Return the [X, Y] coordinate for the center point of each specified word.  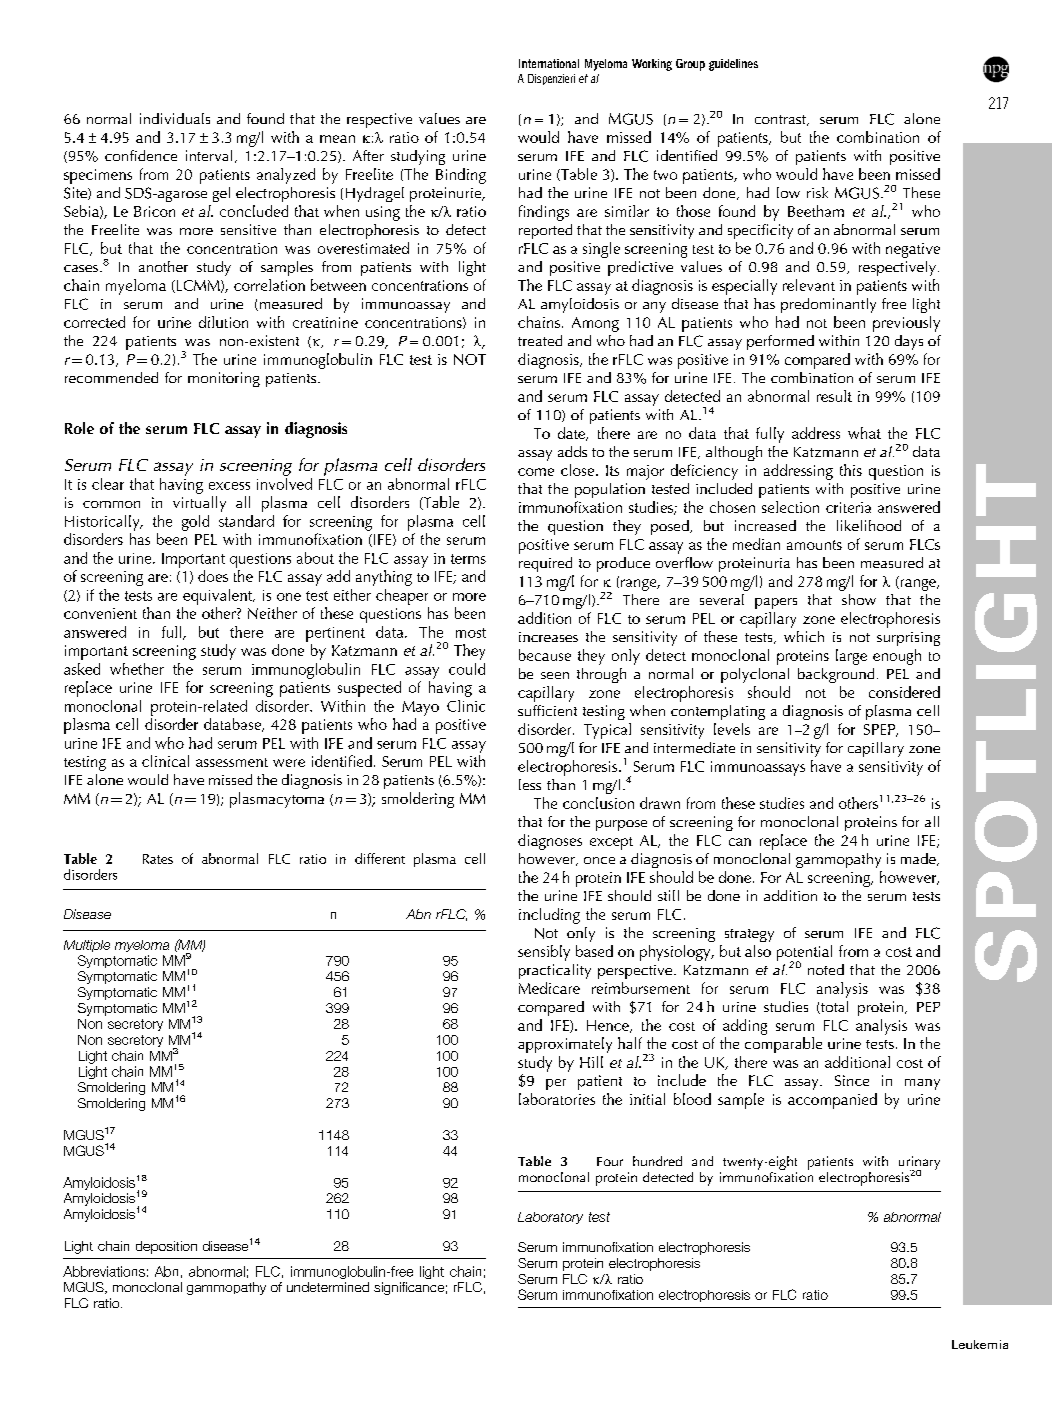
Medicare [549, 988]
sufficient [547, 710]
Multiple [87, 946]
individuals [175, 118]
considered [904, 692]
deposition [166, 1247]
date [572, 434]
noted [826, 969]
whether [137, 669]
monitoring [224, 379]
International [549, 63]
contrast [781, 120]
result [834, 396]
